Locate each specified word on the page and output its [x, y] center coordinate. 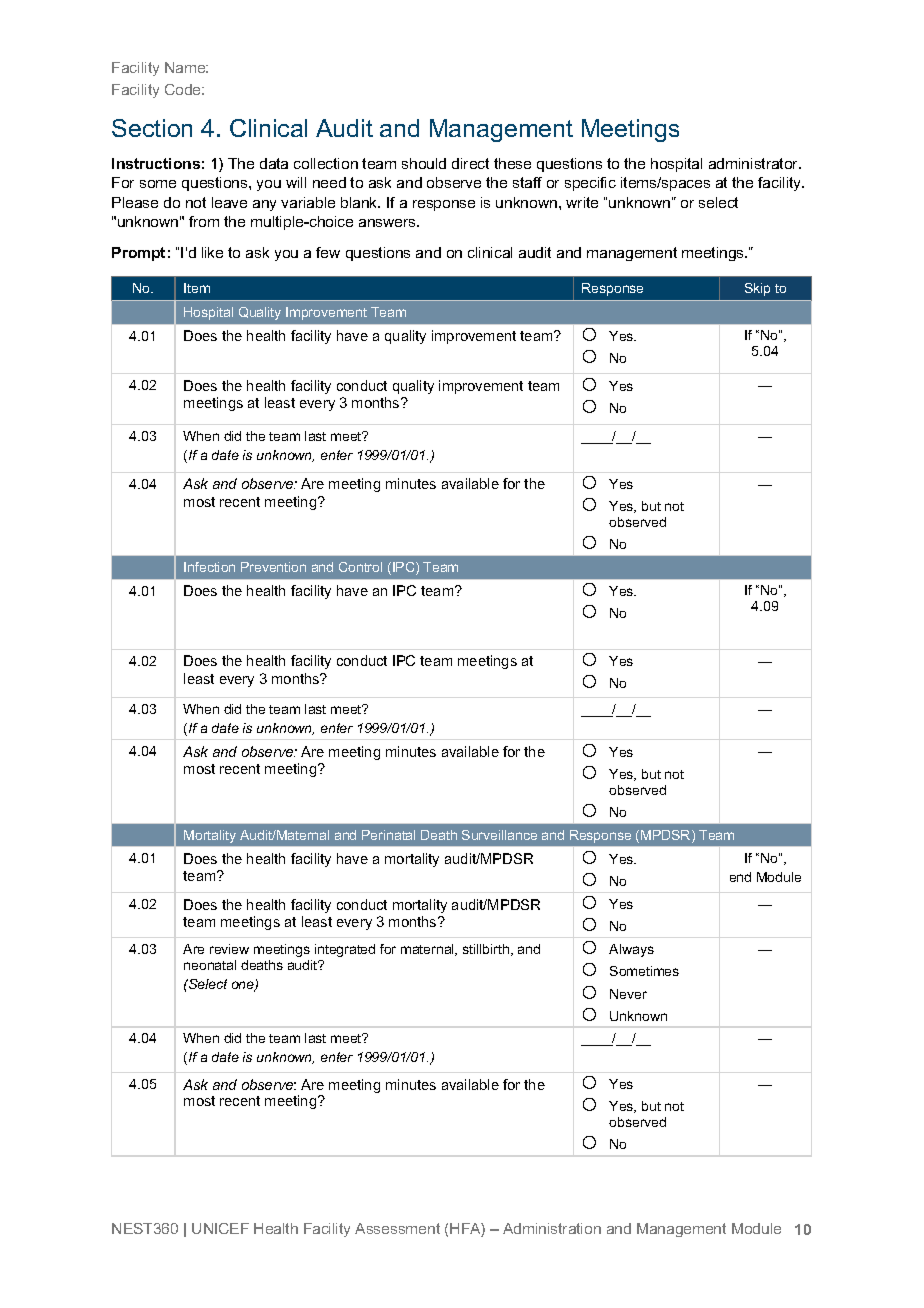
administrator [755, 163]
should [424, 163]
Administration [552, 1228]
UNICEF [220, 1228]
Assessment [397, 1228]
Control [360, 567]
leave [229, 202]
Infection [209, 567]
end [740, 877]
